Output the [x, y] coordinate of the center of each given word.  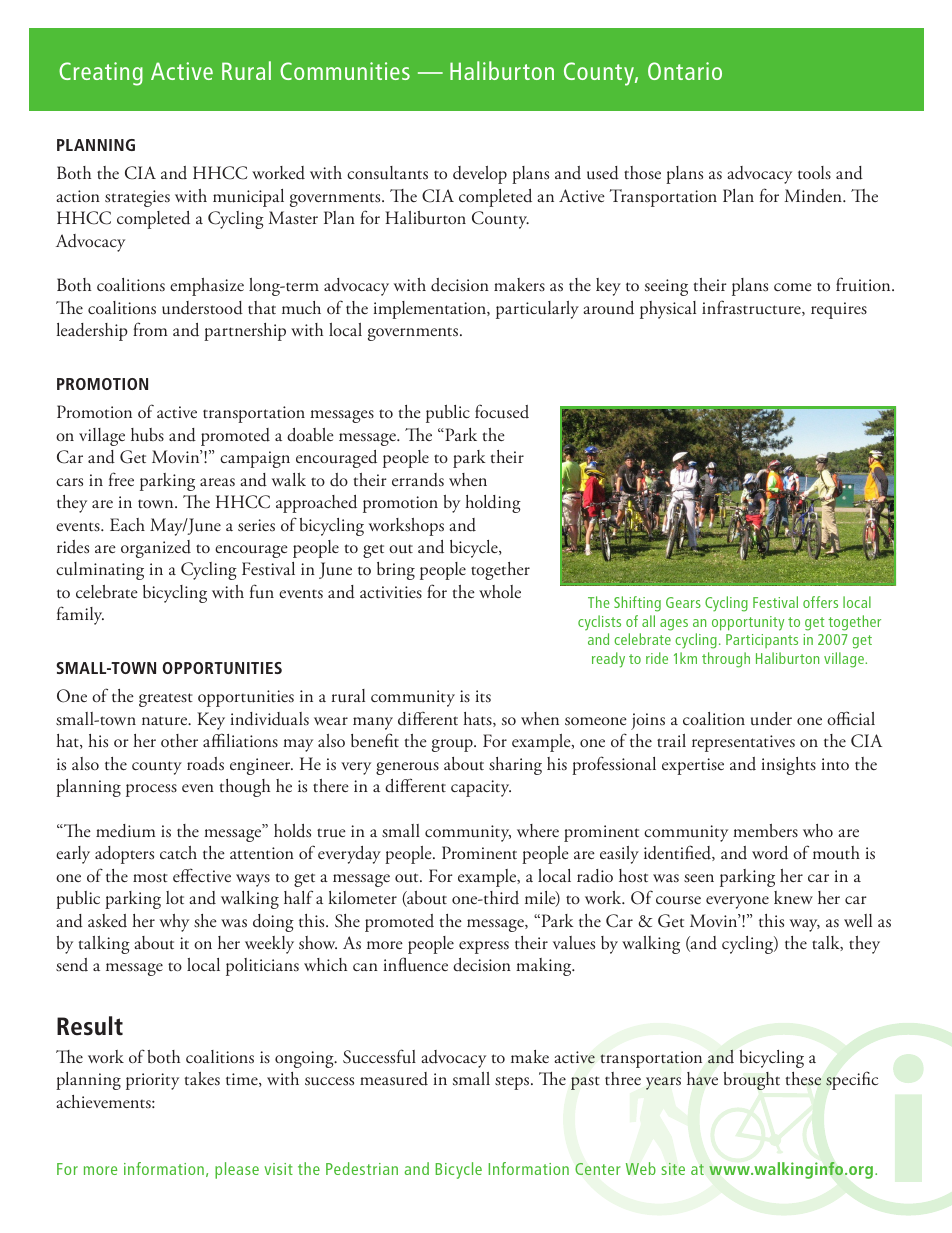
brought [752, 1081]
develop [480, 175]
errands [418, 480]
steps [512, 1083]
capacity [481, 788]
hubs [147, 435]
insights [788, 766]
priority [152, 1081]
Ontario [685, 71]
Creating [101, 74]
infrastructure [752, 308]
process [151, 790]
